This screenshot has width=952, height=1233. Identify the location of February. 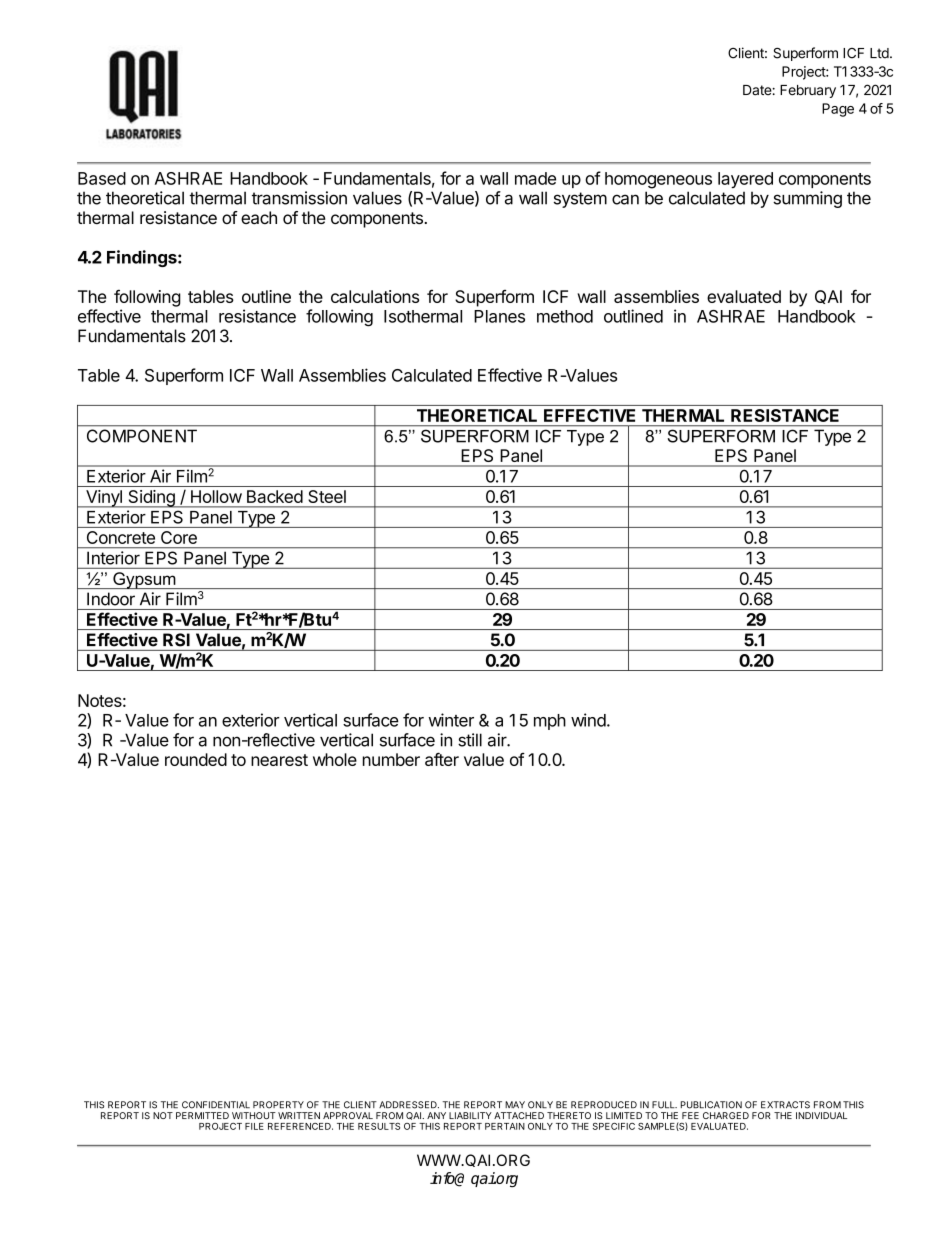
(808, 91).
